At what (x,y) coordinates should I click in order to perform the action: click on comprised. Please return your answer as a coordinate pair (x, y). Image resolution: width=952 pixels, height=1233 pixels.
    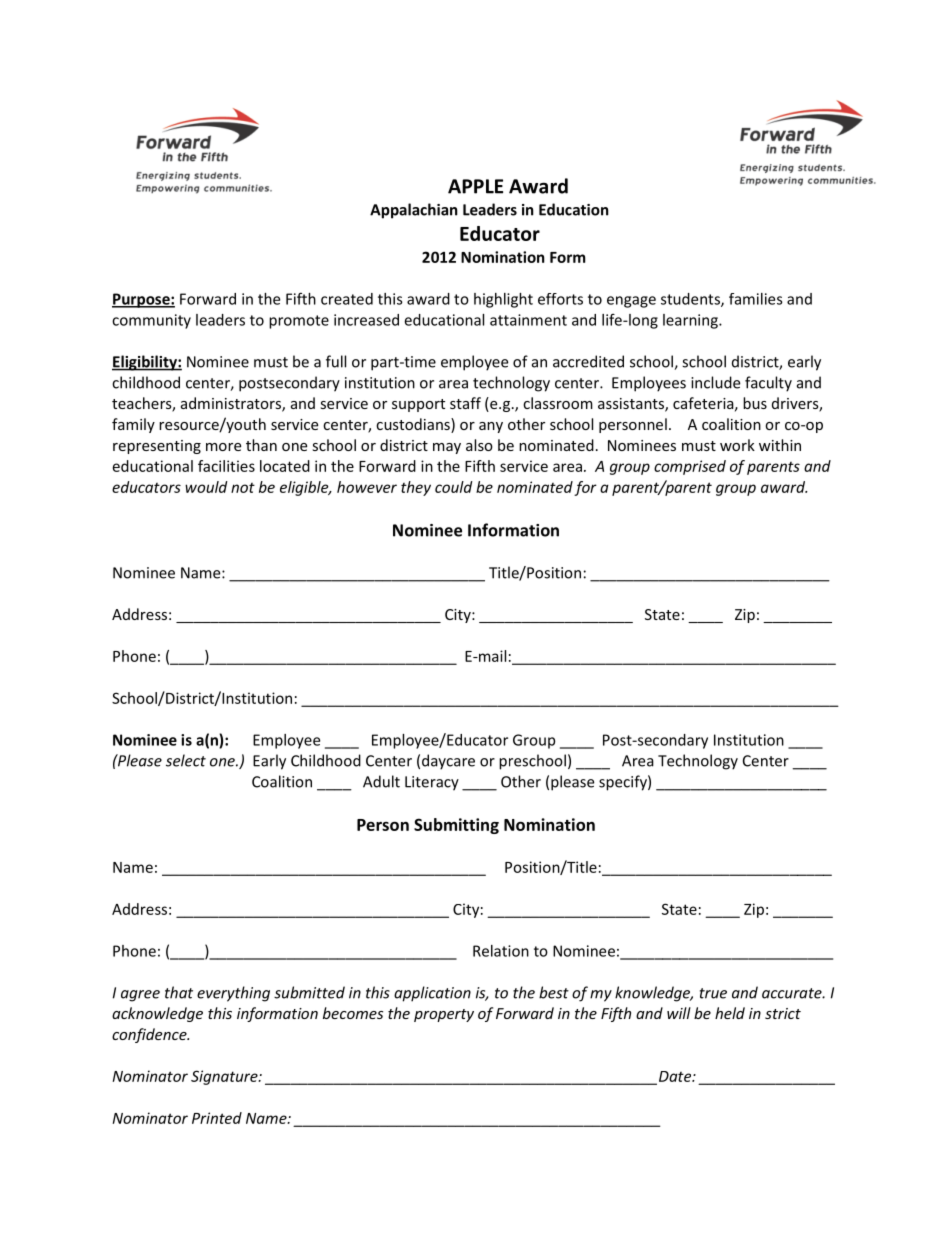
    Looking at the image, I should click on (690, 467).
